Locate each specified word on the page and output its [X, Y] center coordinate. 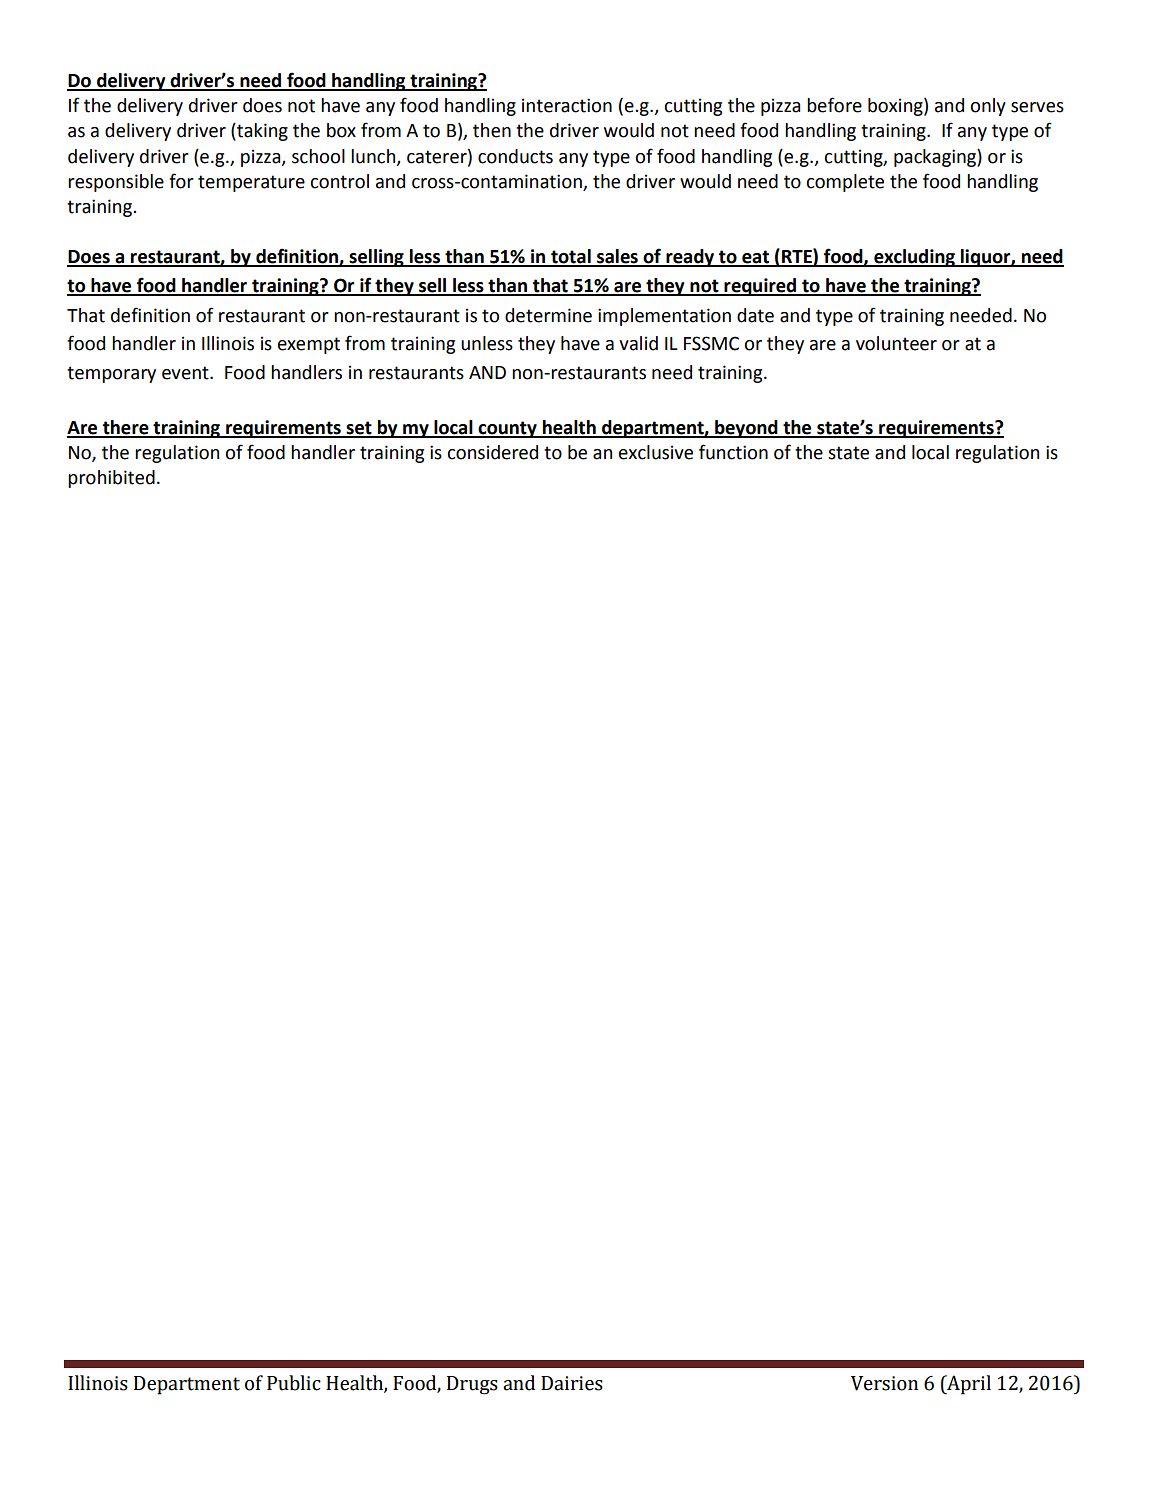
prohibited [111, 479]
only [988, 107]
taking [261, 132]
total [571, 257]
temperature [251, 183]
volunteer [896, 343]
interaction [567, 105]
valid [638, 343]
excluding [914, 258]
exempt [309, 345]
